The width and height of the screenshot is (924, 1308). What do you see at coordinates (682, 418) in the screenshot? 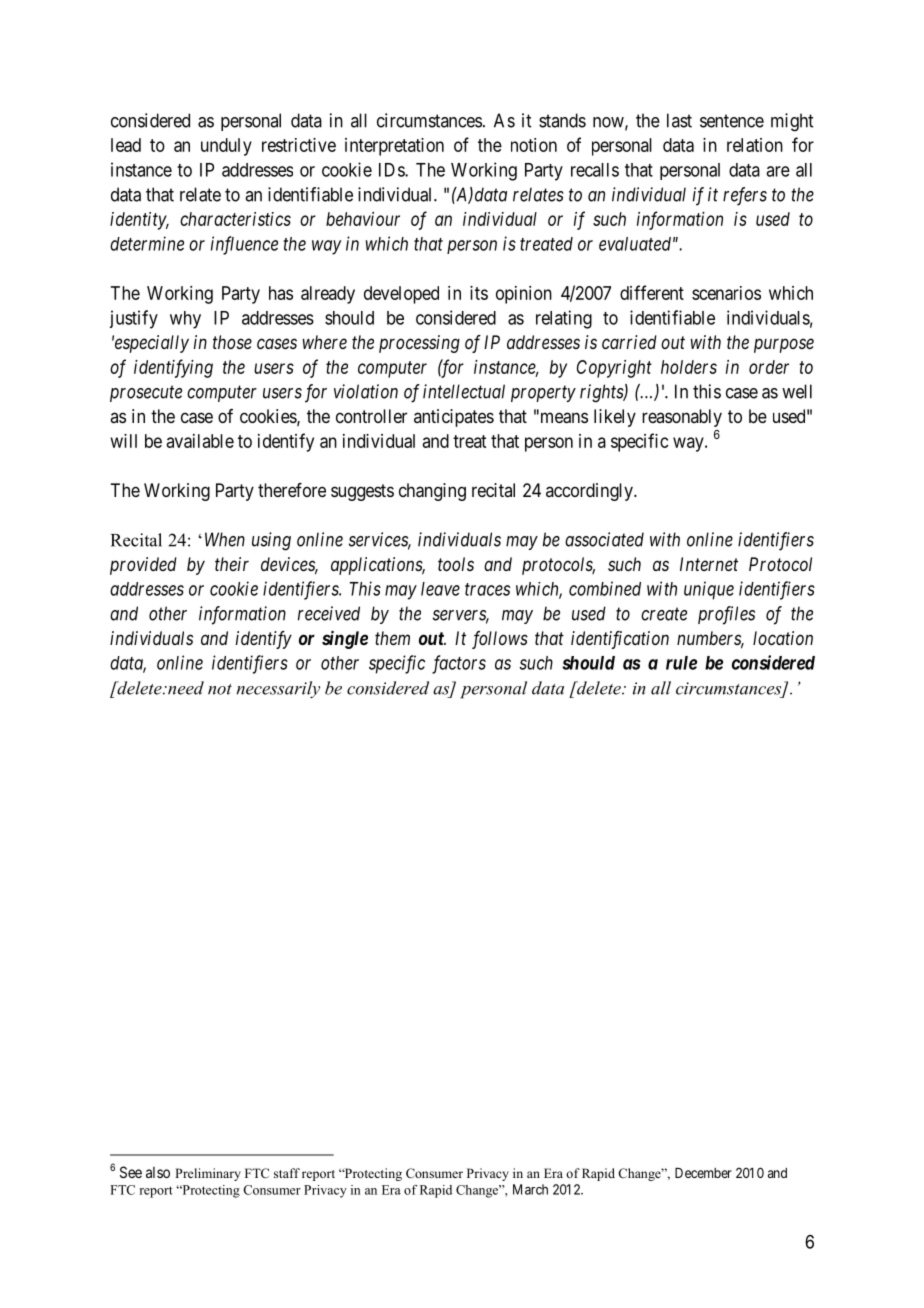
I see `reasonably` at bounding box center [682, 418].
